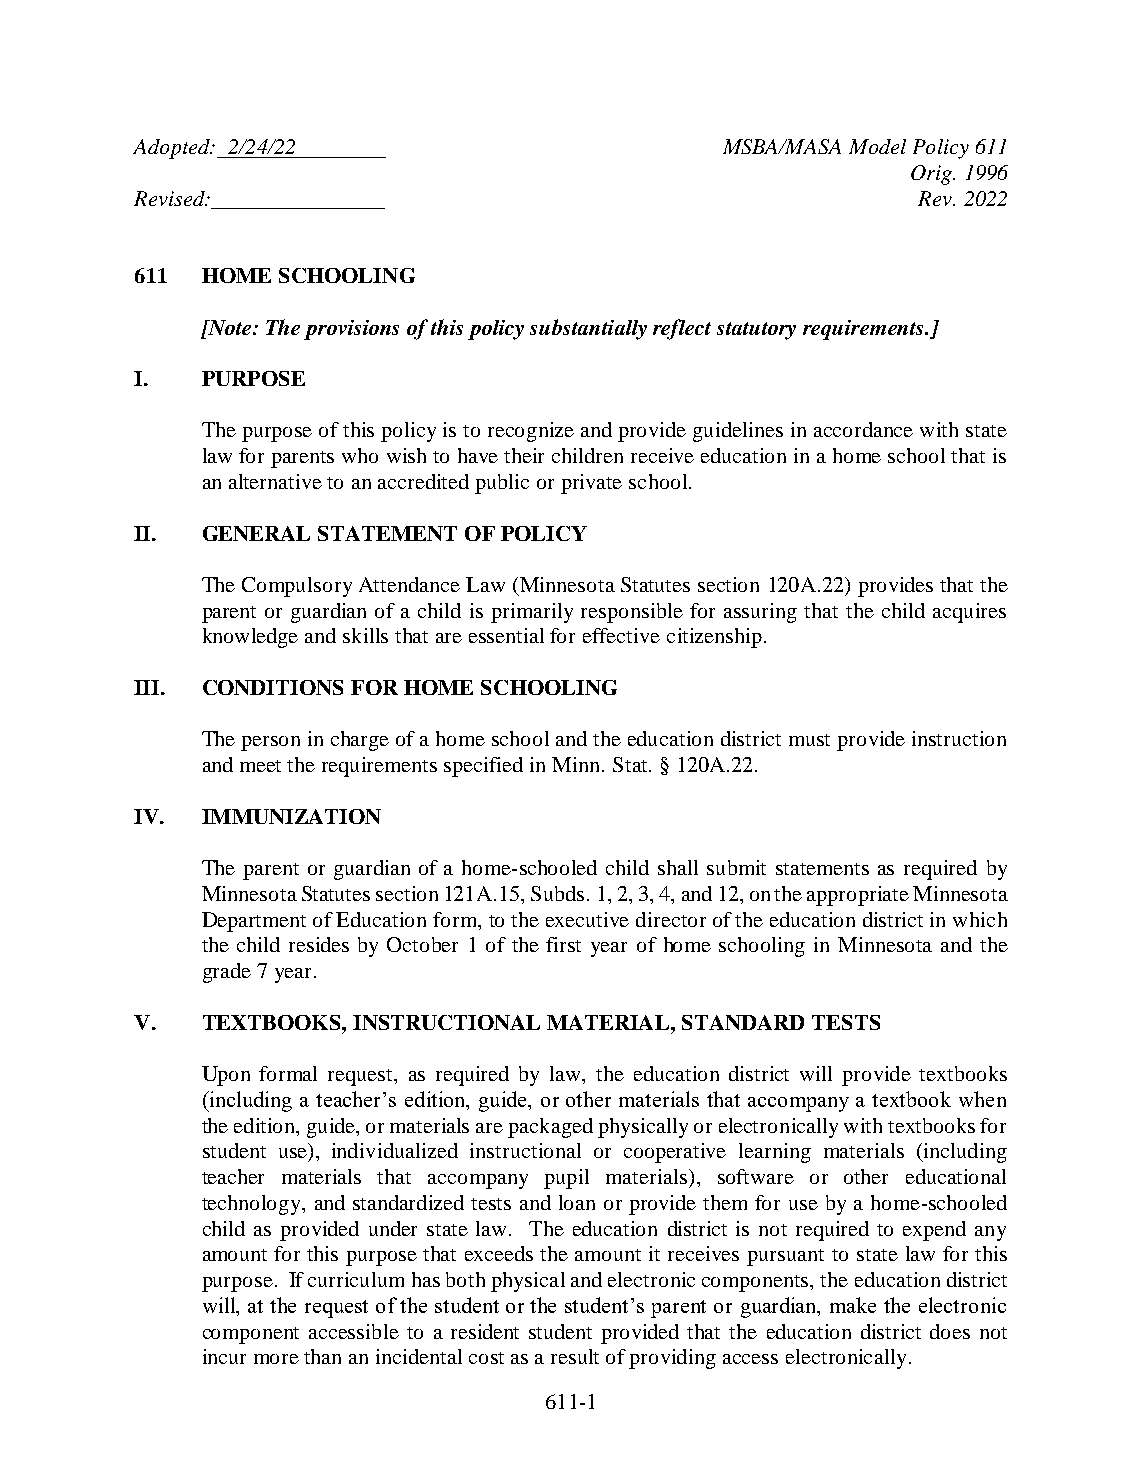 Image resolution: width=1142 pixels, height=1477 pixels. Describe the element at coordinates (575, 1356) in the screenshot. I see `result` at that location.
